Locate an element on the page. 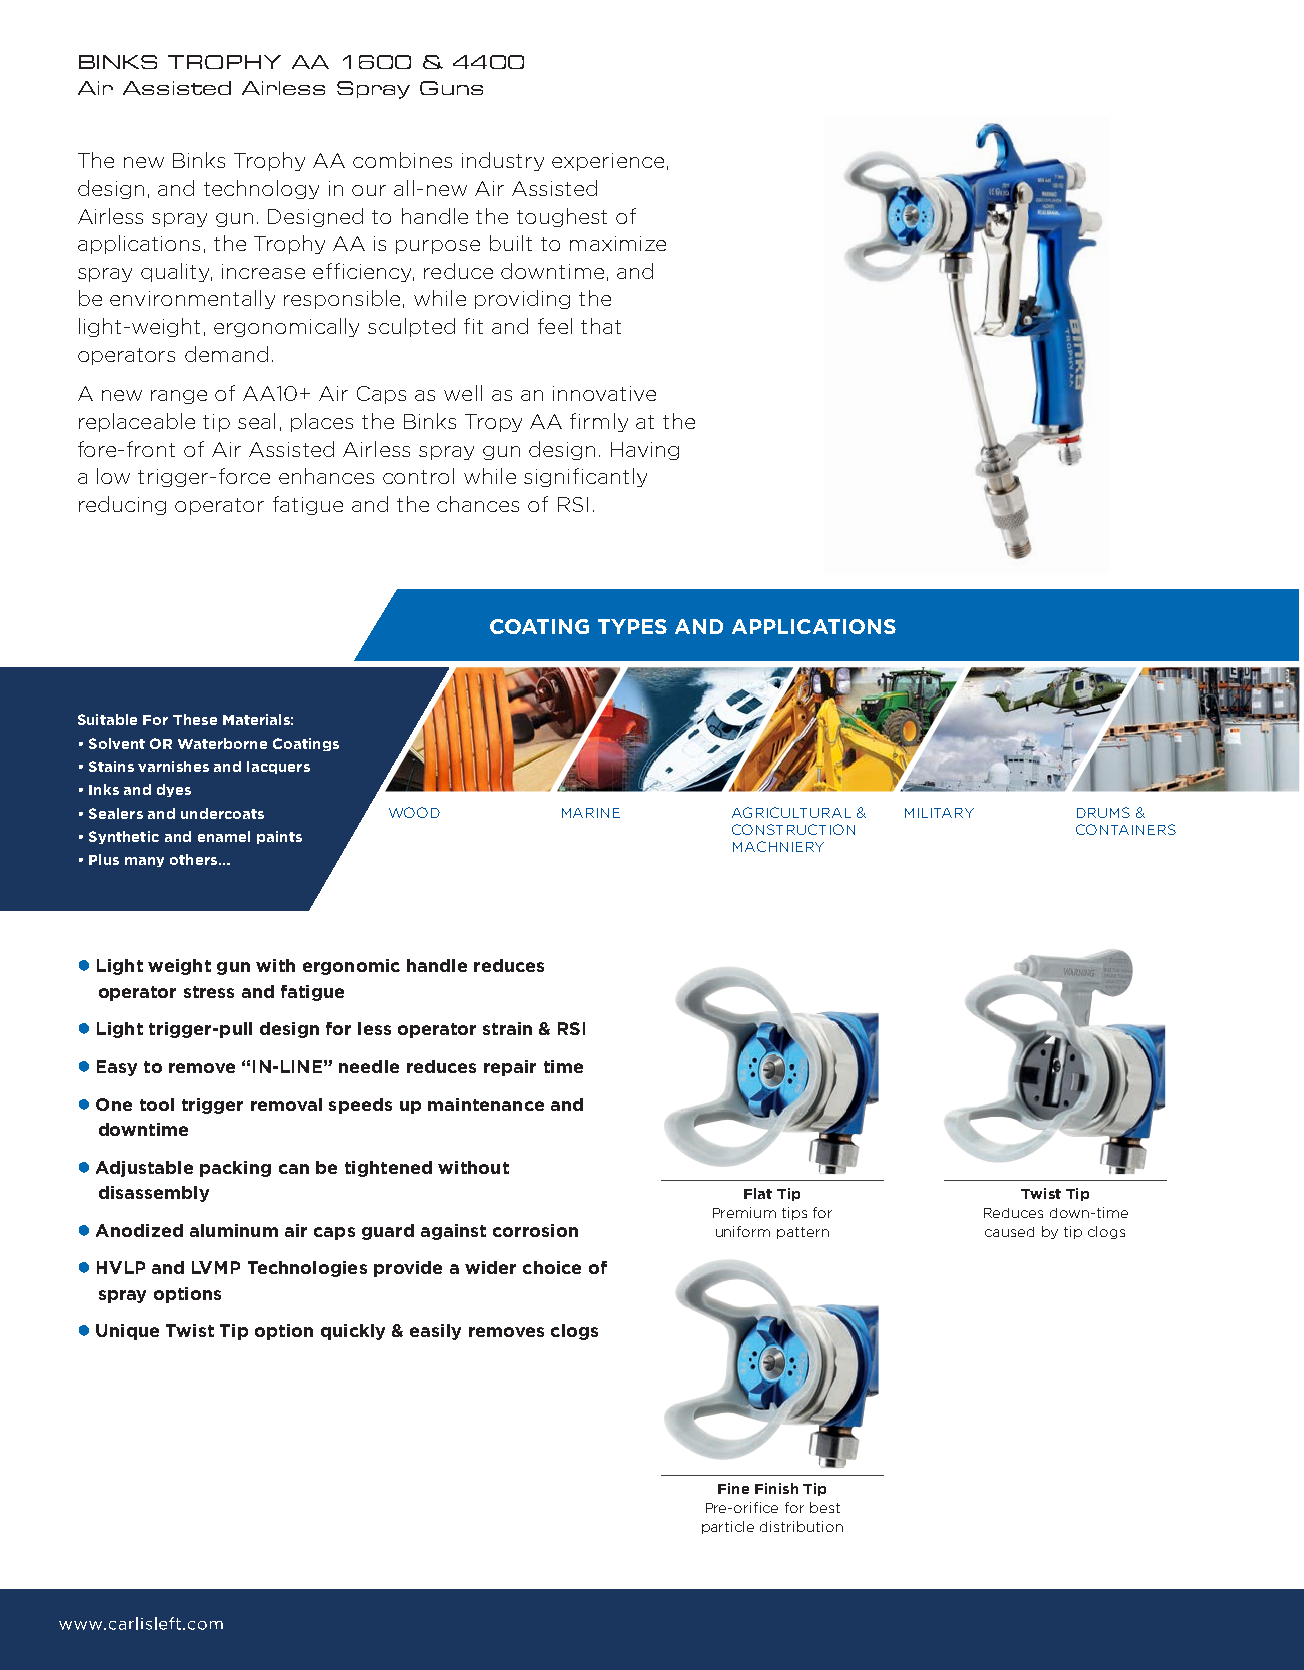 The width and height of the document is (1304, 1670). maximize is located at coordinates (618, 243).
